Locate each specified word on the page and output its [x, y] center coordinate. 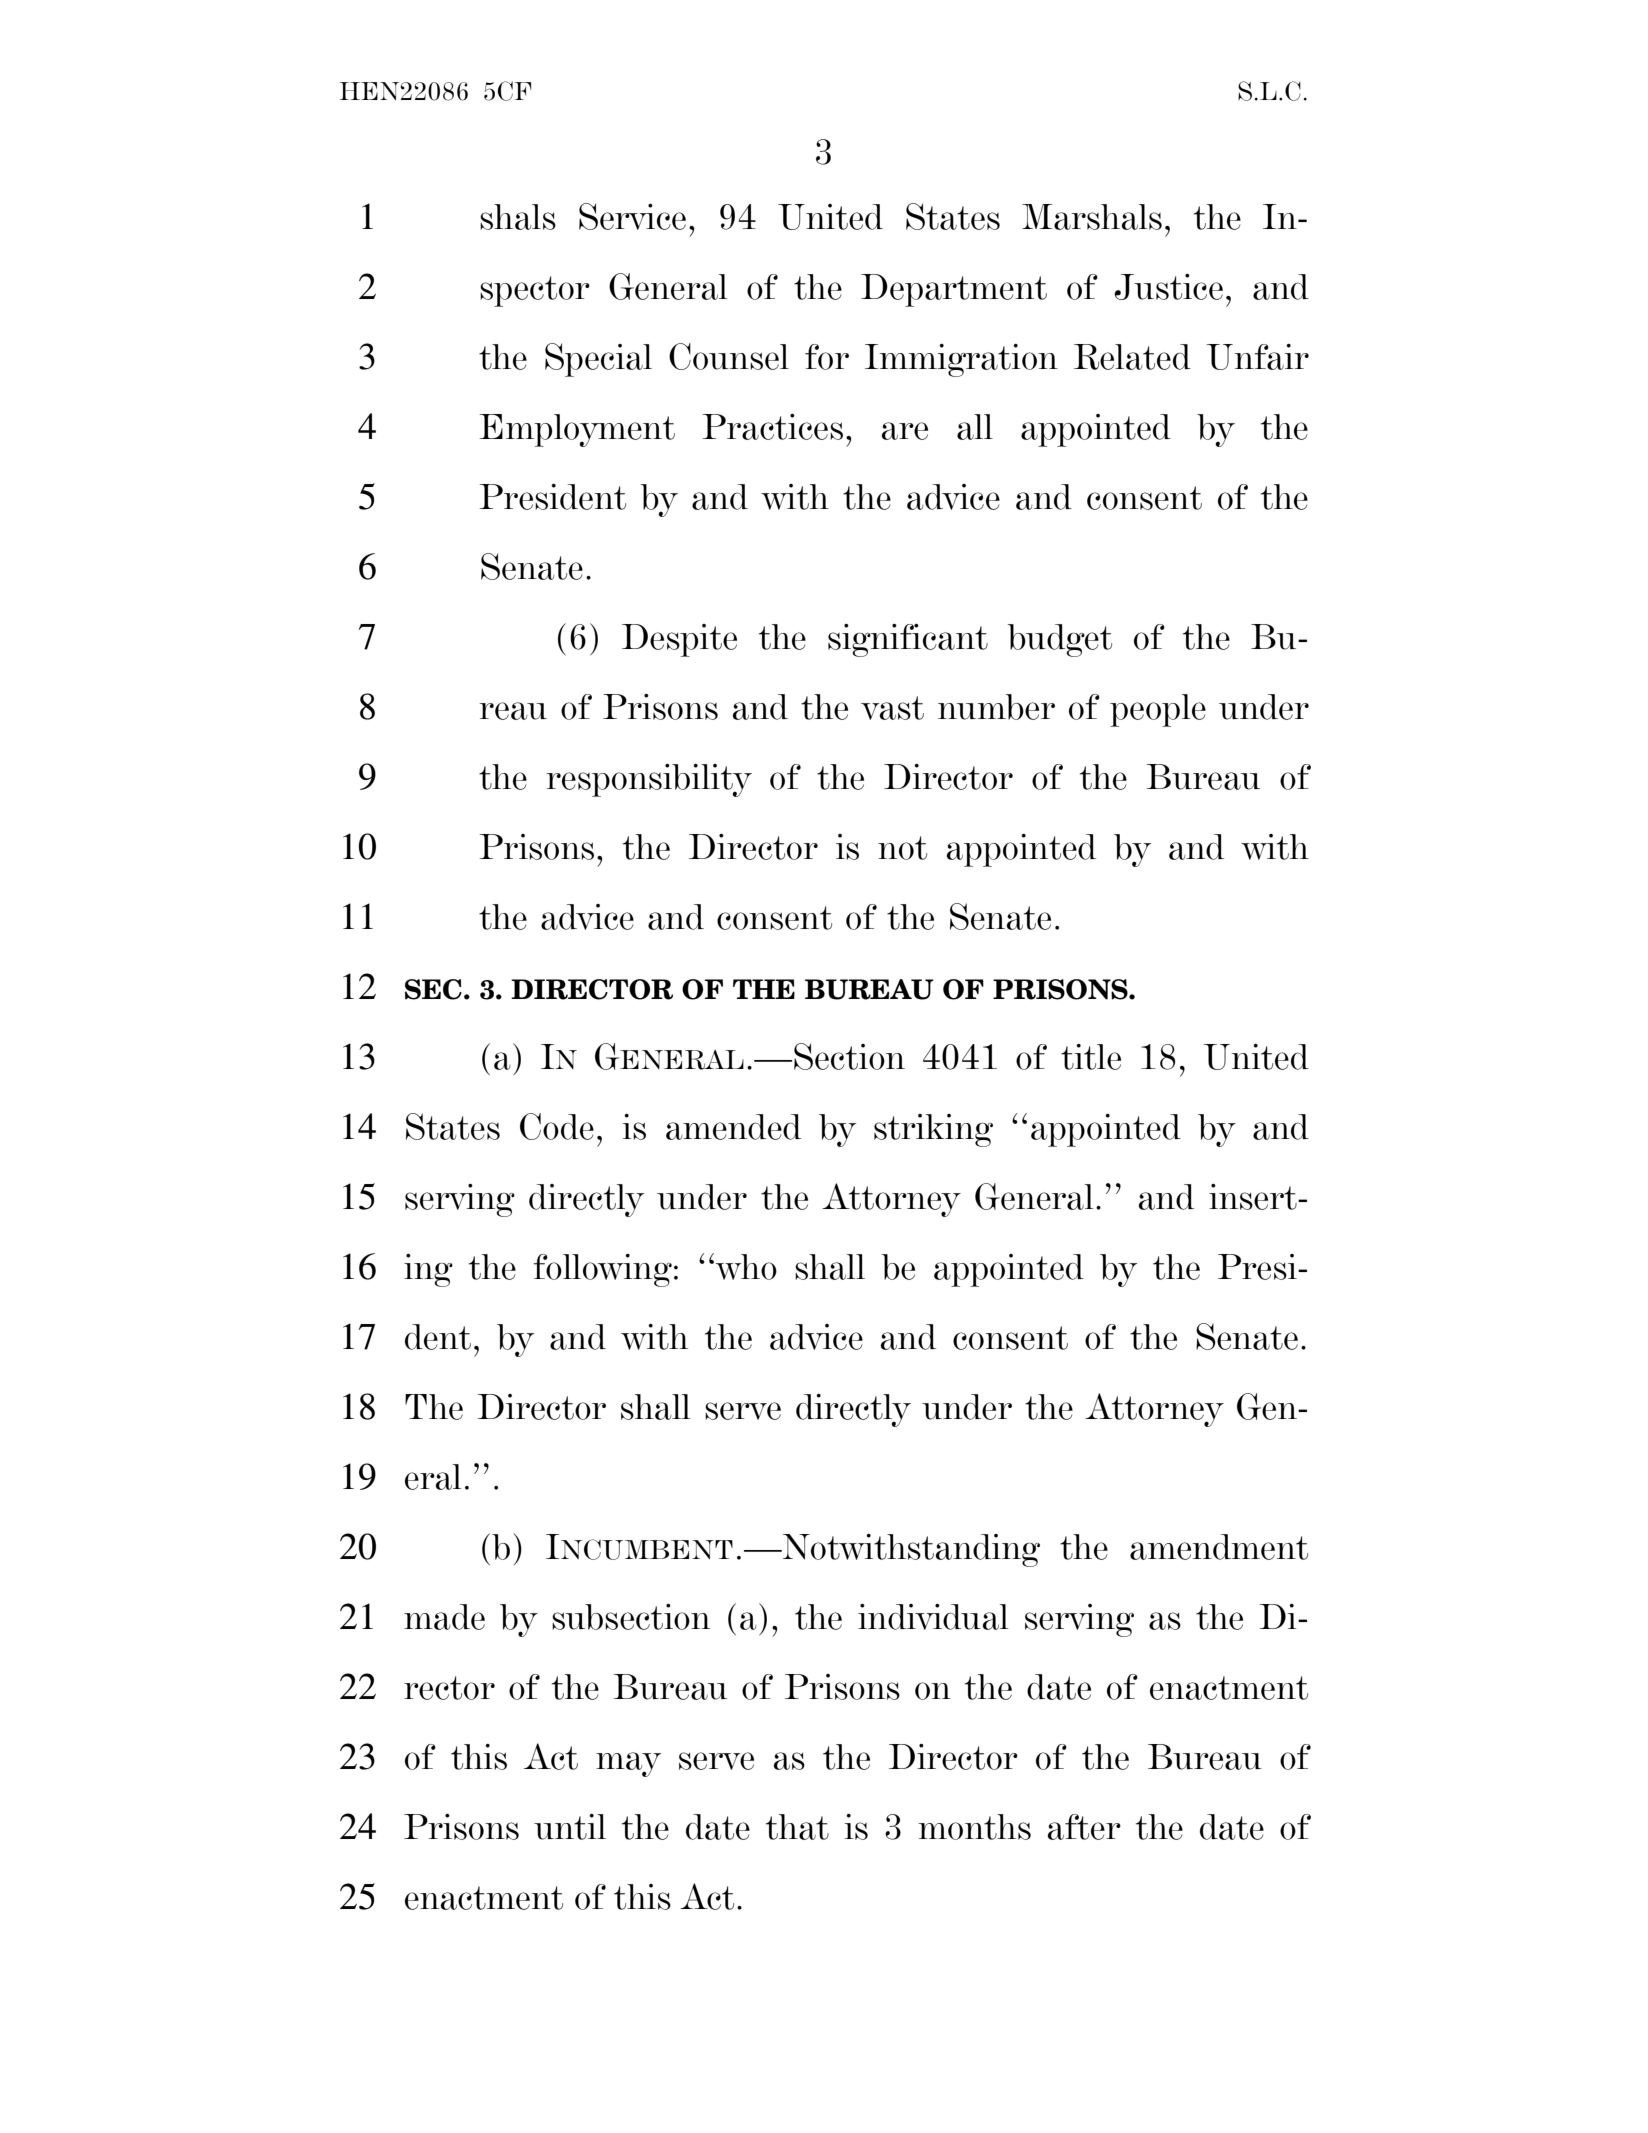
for [827, 357]
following [602, 1270]
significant [908, 640]
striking [933, 1130]
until [570, 1827]
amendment [1219, 1547]
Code [557, 1126]
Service [632, 216]
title [1091, 1057]
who [746, 1267]
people [1158, 710]
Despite [679, 640]
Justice [1168, 287]
